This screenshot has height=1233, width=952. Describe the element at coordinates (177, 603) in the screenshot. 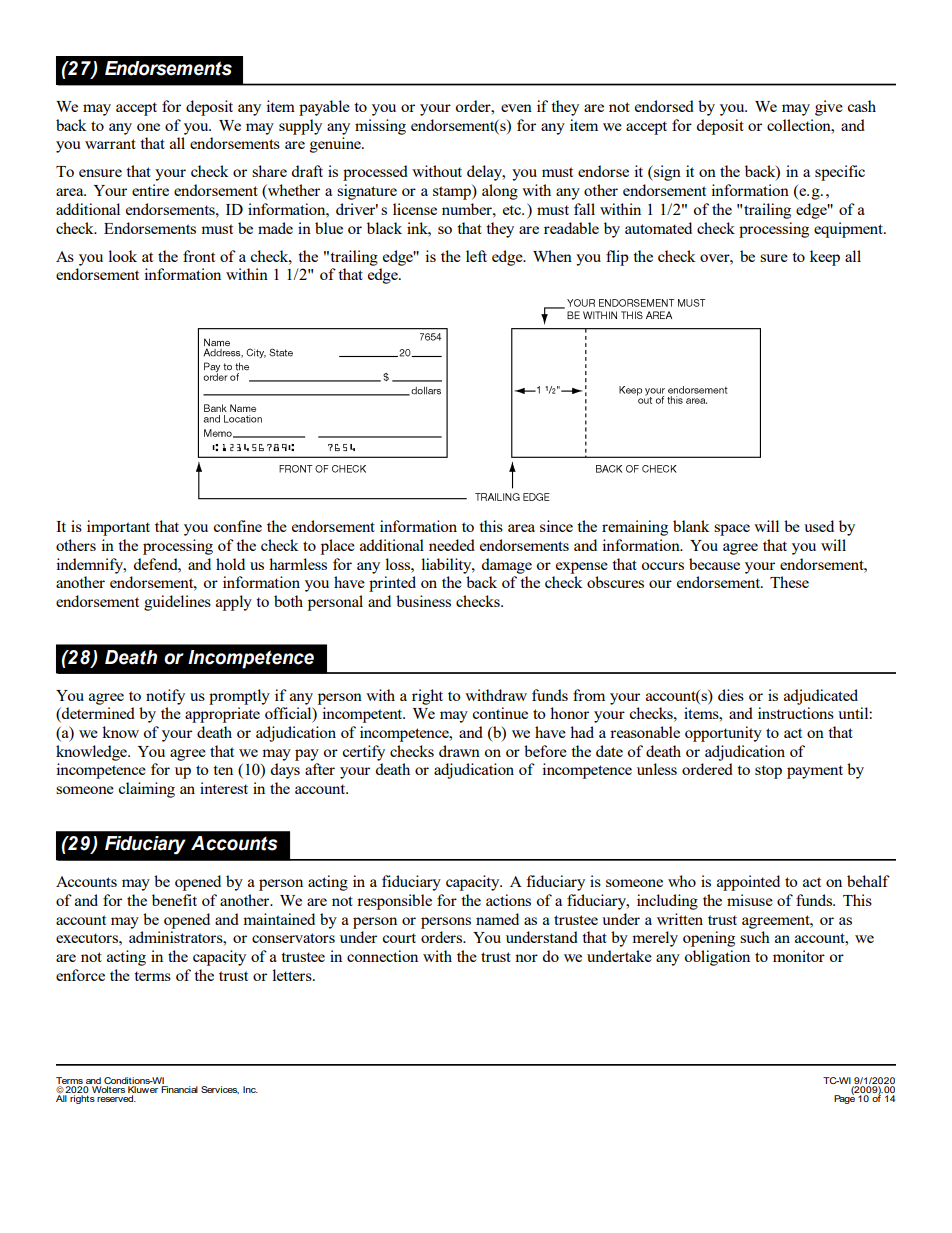

I see `guidelines` at that location.
